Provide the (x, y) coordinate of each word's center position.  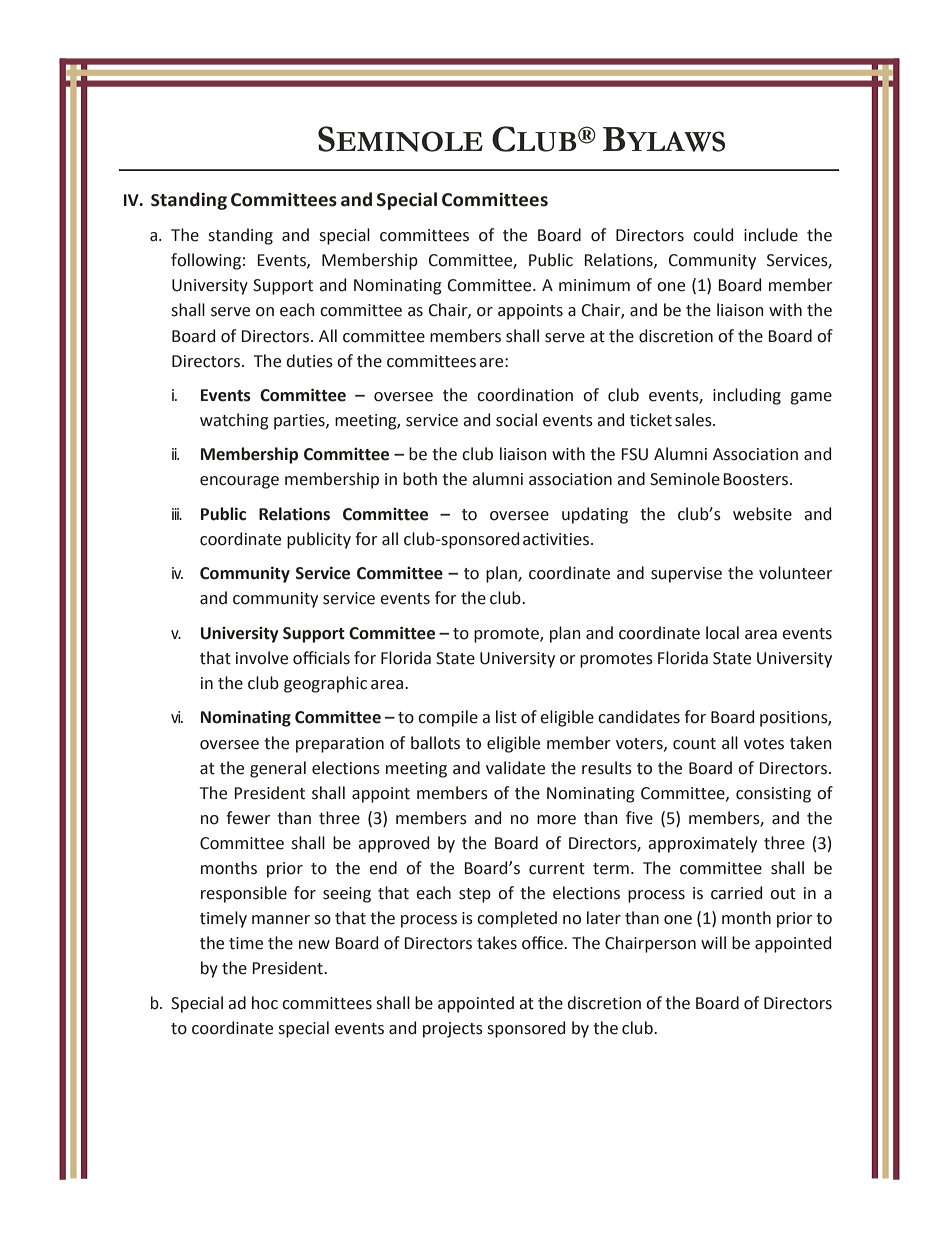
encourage (239, 482)
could (713, 235)
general (278, 769)
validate (515, 768)
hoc (265, 1003)
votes (764, 744)
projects (453, 1030)
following (206, 261)
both (420, 479)
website (762, 514)
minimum (594, 285)
